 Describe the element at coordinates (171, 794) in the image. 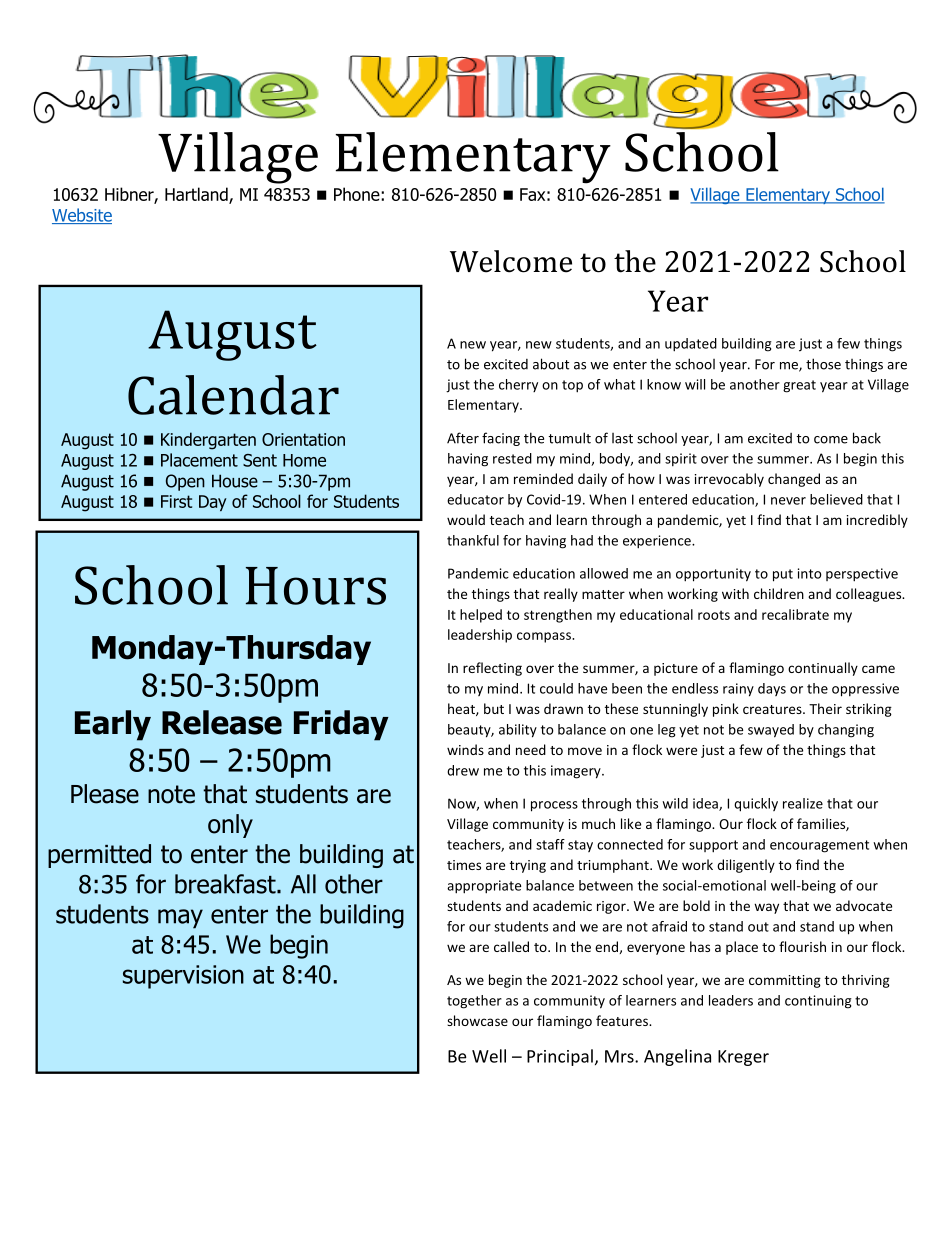

I see `note` at that location.
